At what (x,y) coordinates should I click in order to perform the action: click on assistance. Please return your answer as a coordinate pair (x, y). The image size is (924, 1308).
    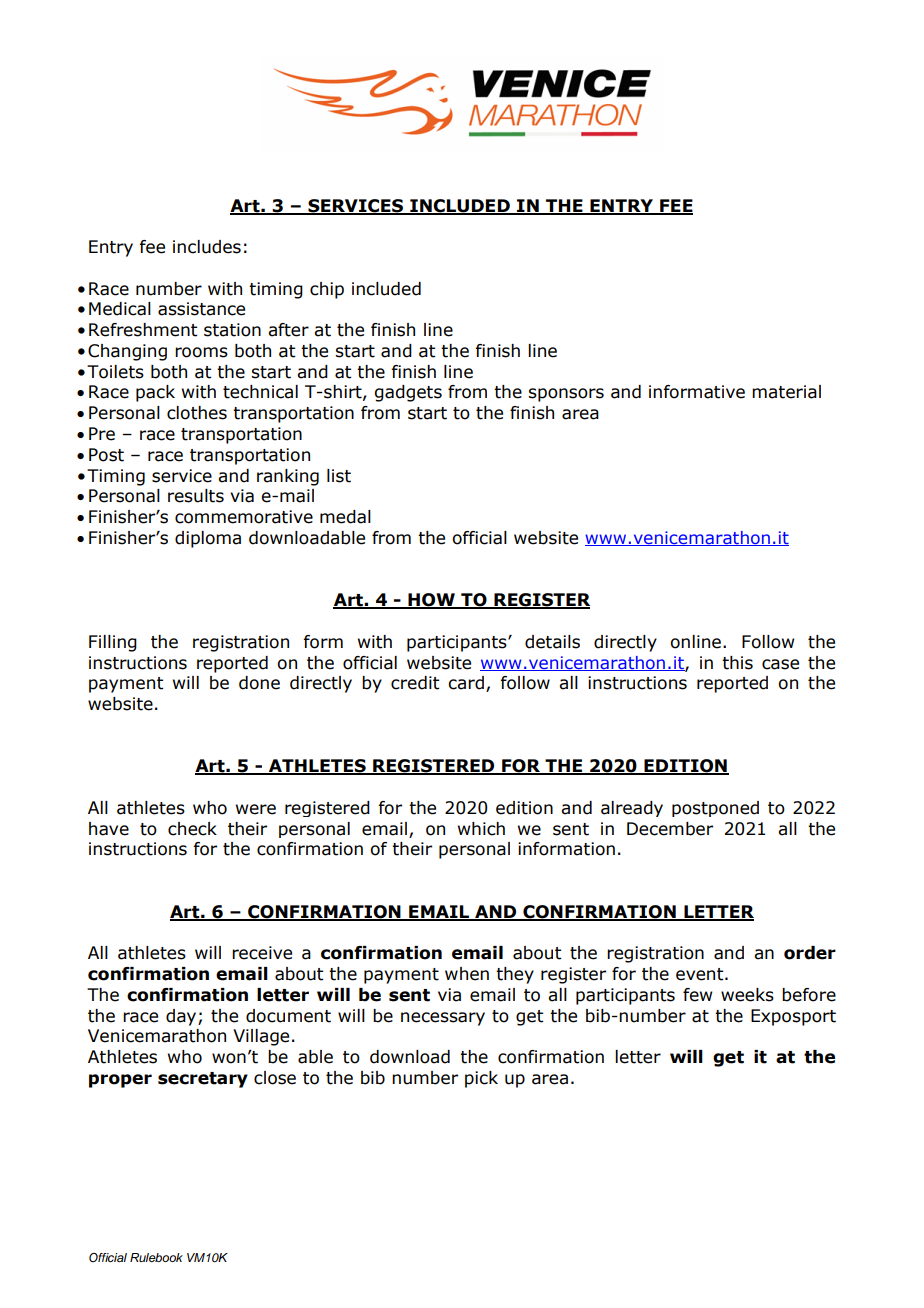
    Looking at the image, I should click on (201, 309).
